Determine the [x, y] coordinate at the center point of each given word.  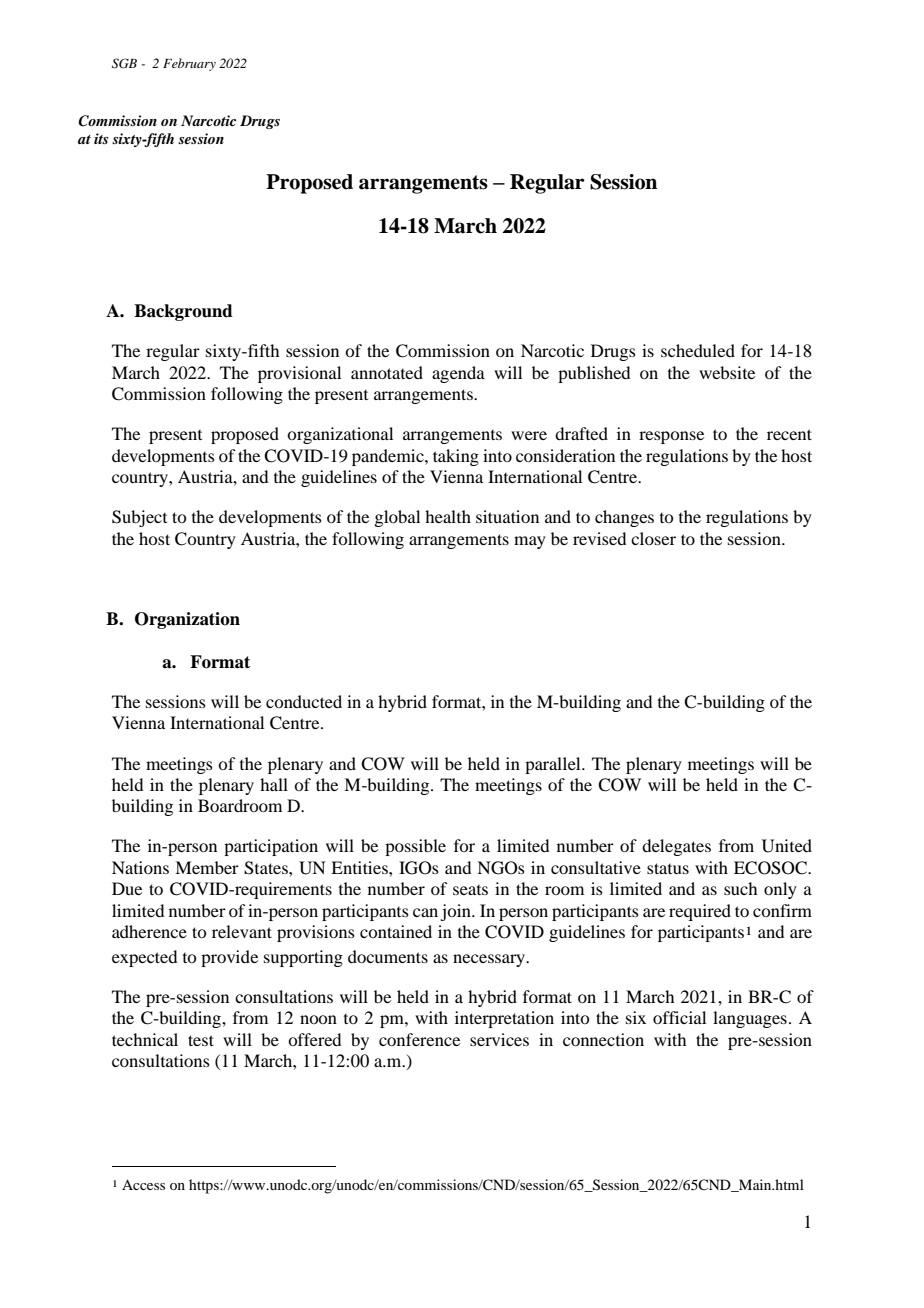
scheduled [698, 350]
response [671, 437]
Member [207, 867]
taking [456, 457]
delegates [676, 847]
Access [143, 1184]
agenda [458, 374]
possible [415, 847]
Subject [139, 518]
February [189, 64]
